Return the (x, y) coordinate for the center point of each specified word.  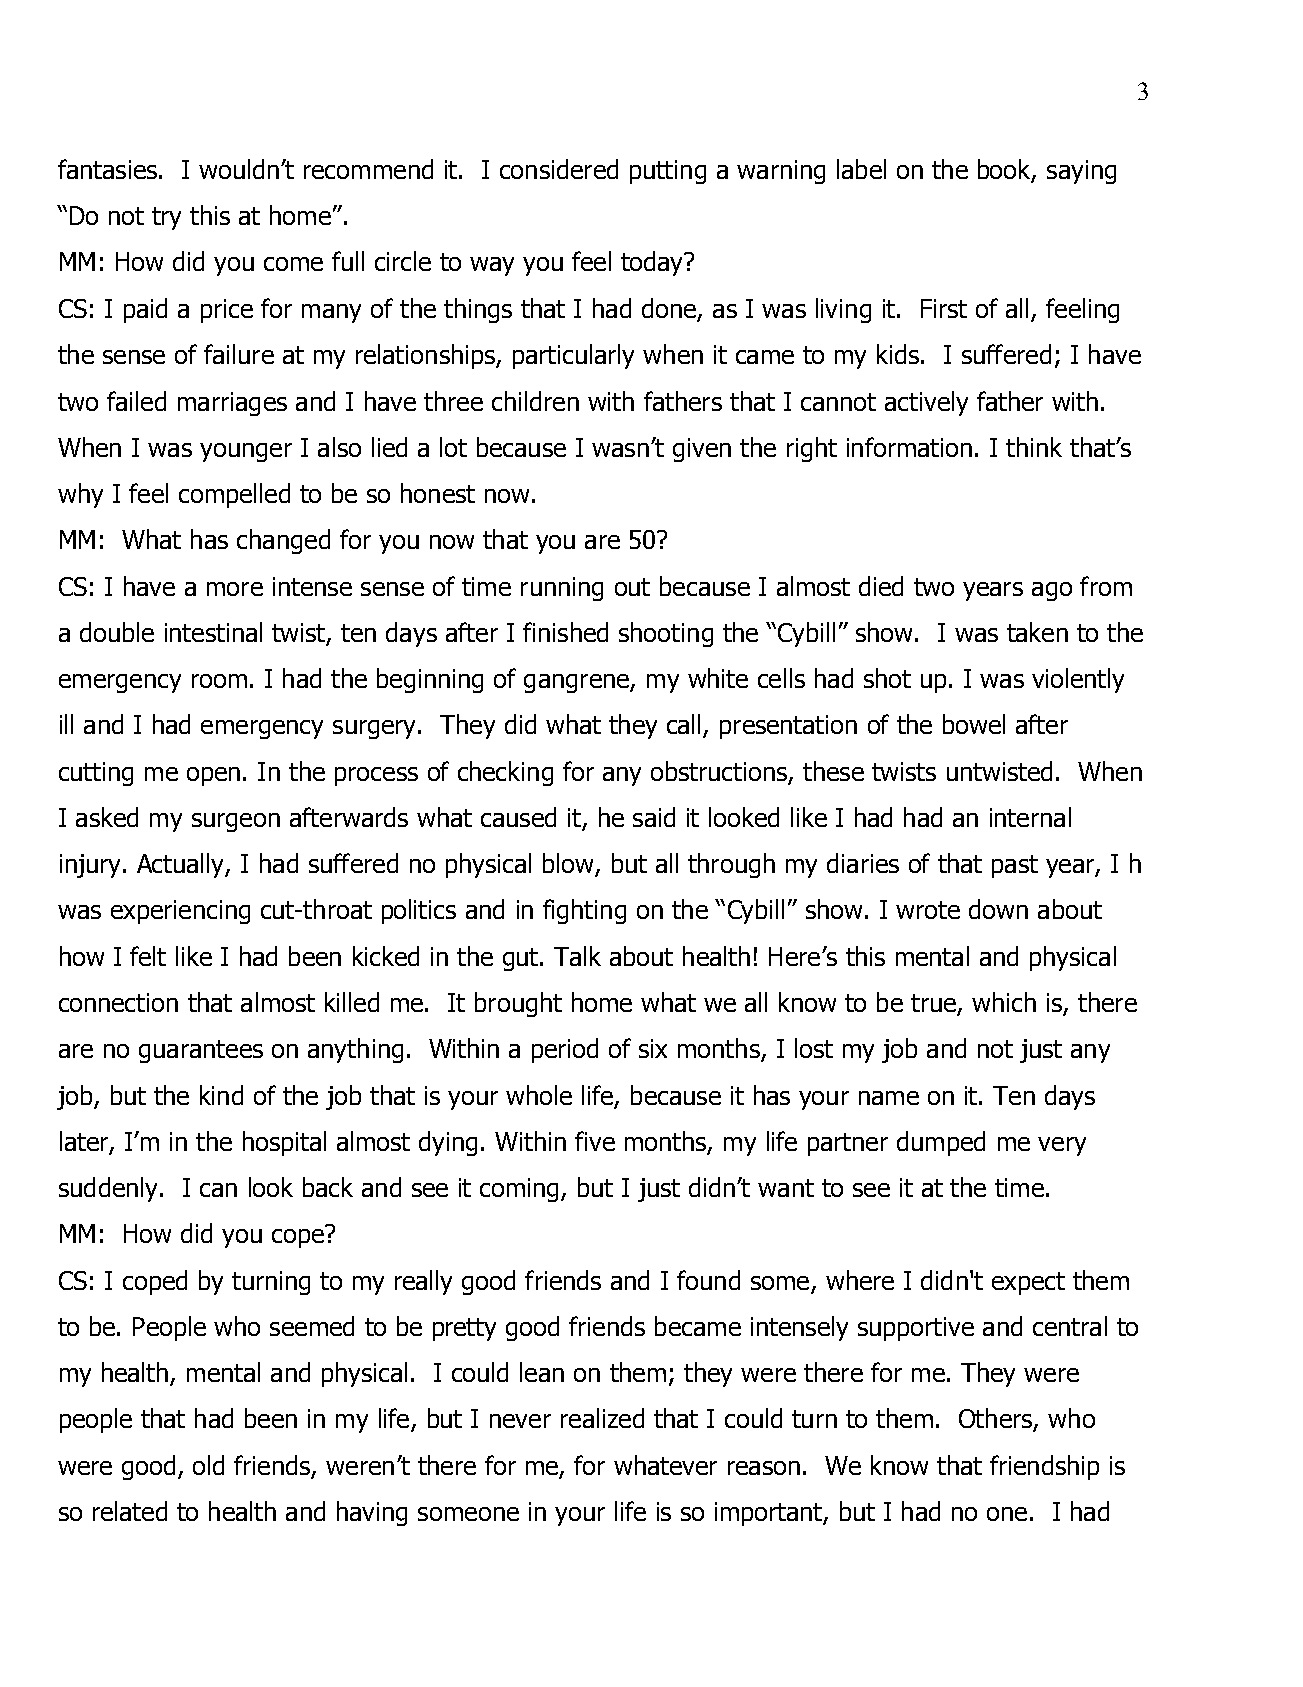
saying (1081, 172)
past (1015, 866)
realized (602, 1418)
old (208, 1465)
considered (559, 169)
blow (569, 864)
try (166, 218)
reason (764, 1468)
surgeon (236, 822)
